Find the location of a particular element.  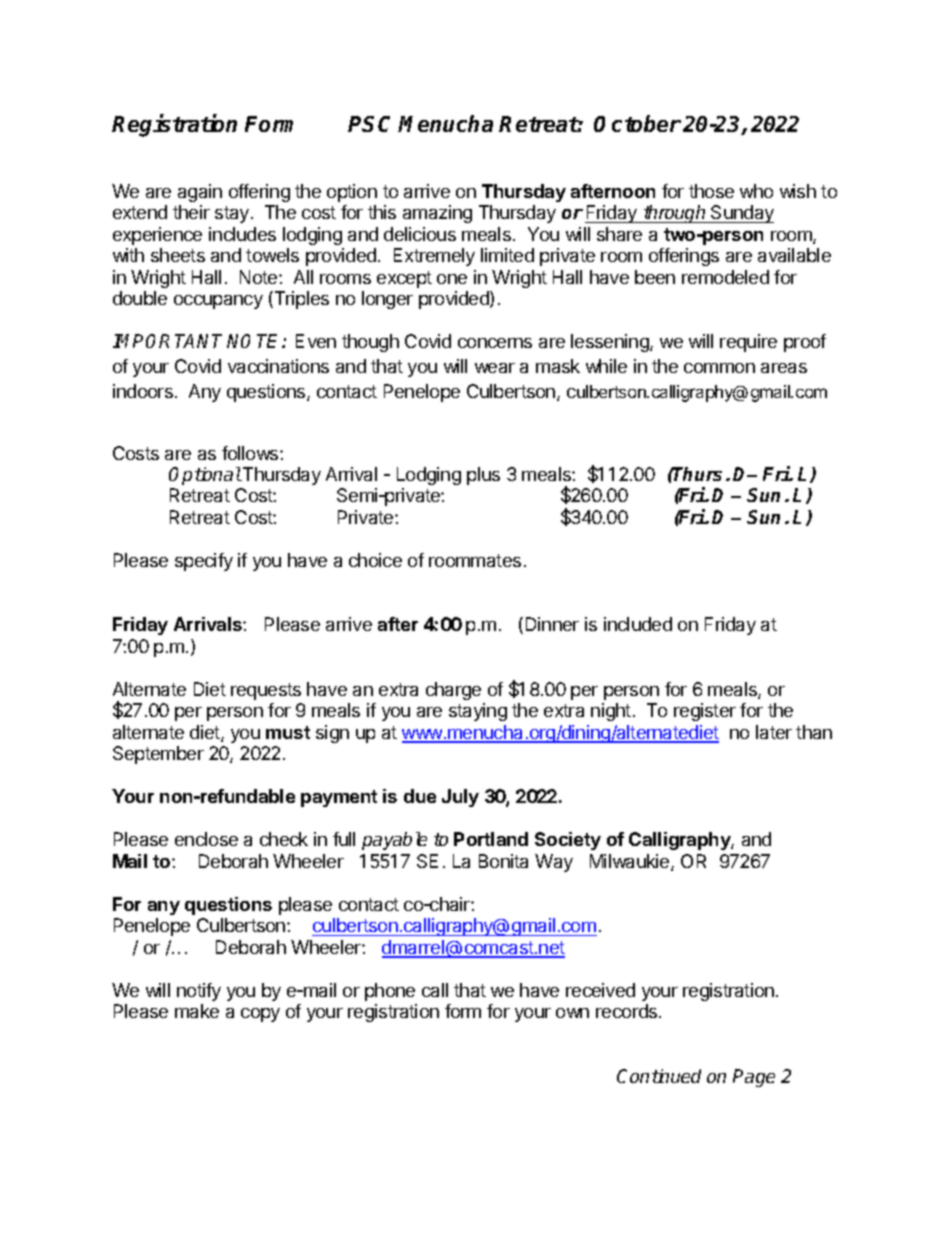

own is located at coordinates (572, 1013).
